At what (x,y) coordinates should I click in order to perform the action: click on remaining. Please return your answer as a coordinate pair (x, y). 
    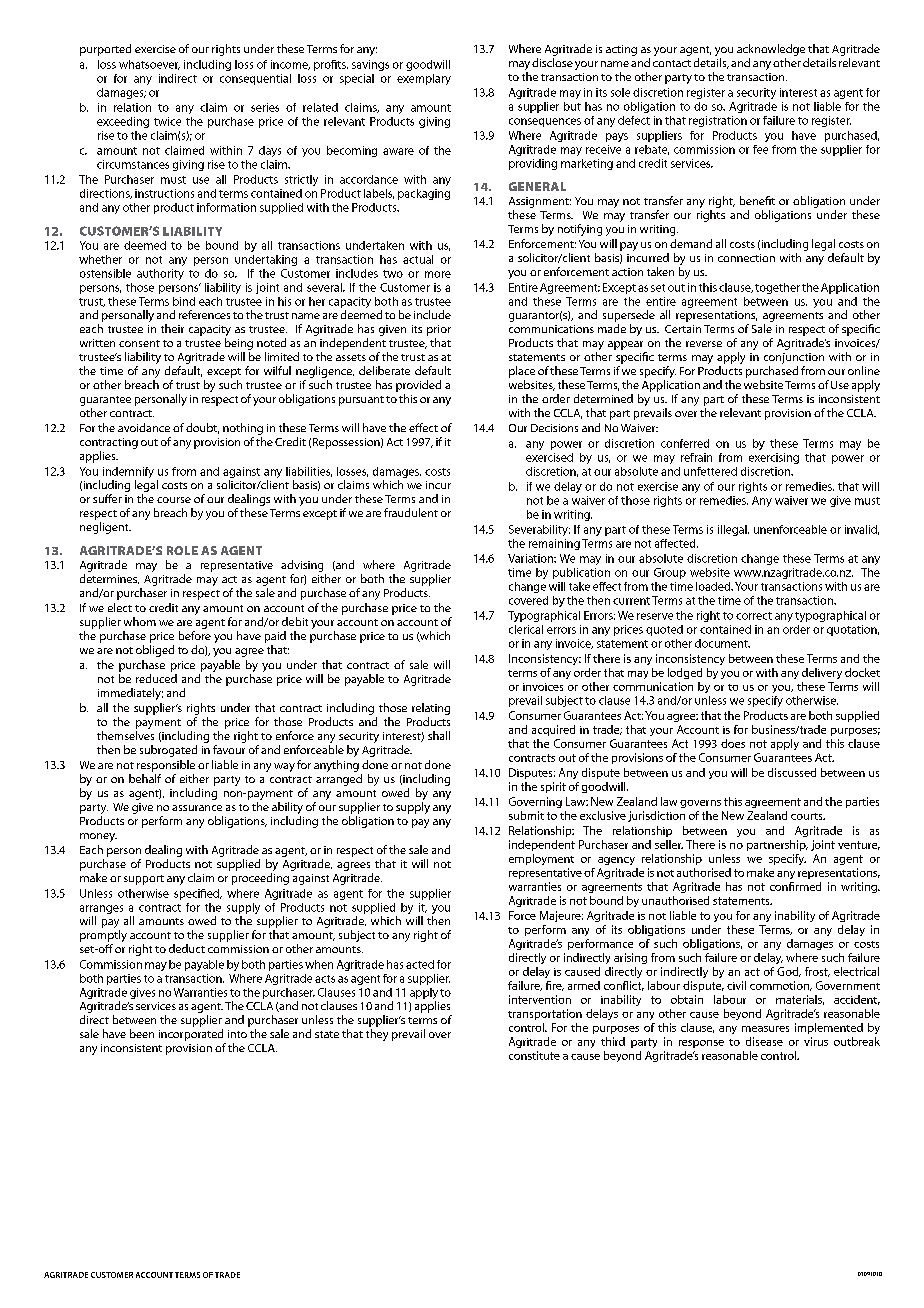
    Looking at the image, I should click on (554, 544).
